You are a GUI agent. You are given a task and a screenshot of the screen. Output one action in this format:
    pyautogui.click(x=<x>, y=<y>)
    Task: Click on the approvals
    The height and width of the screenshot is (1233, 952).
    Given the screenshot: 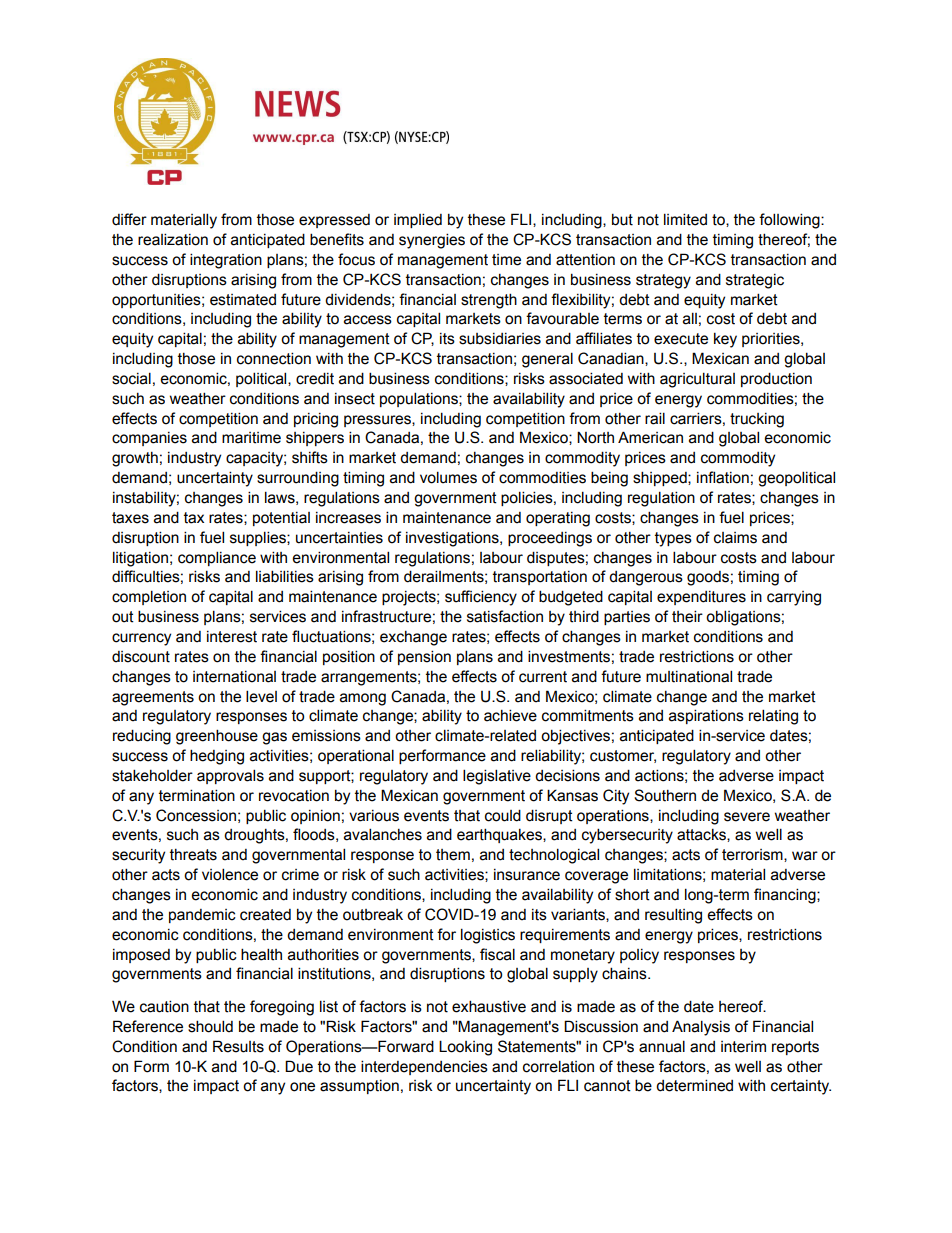 What is the action you would take?
    pyautogui.click(x=230, y=776)
